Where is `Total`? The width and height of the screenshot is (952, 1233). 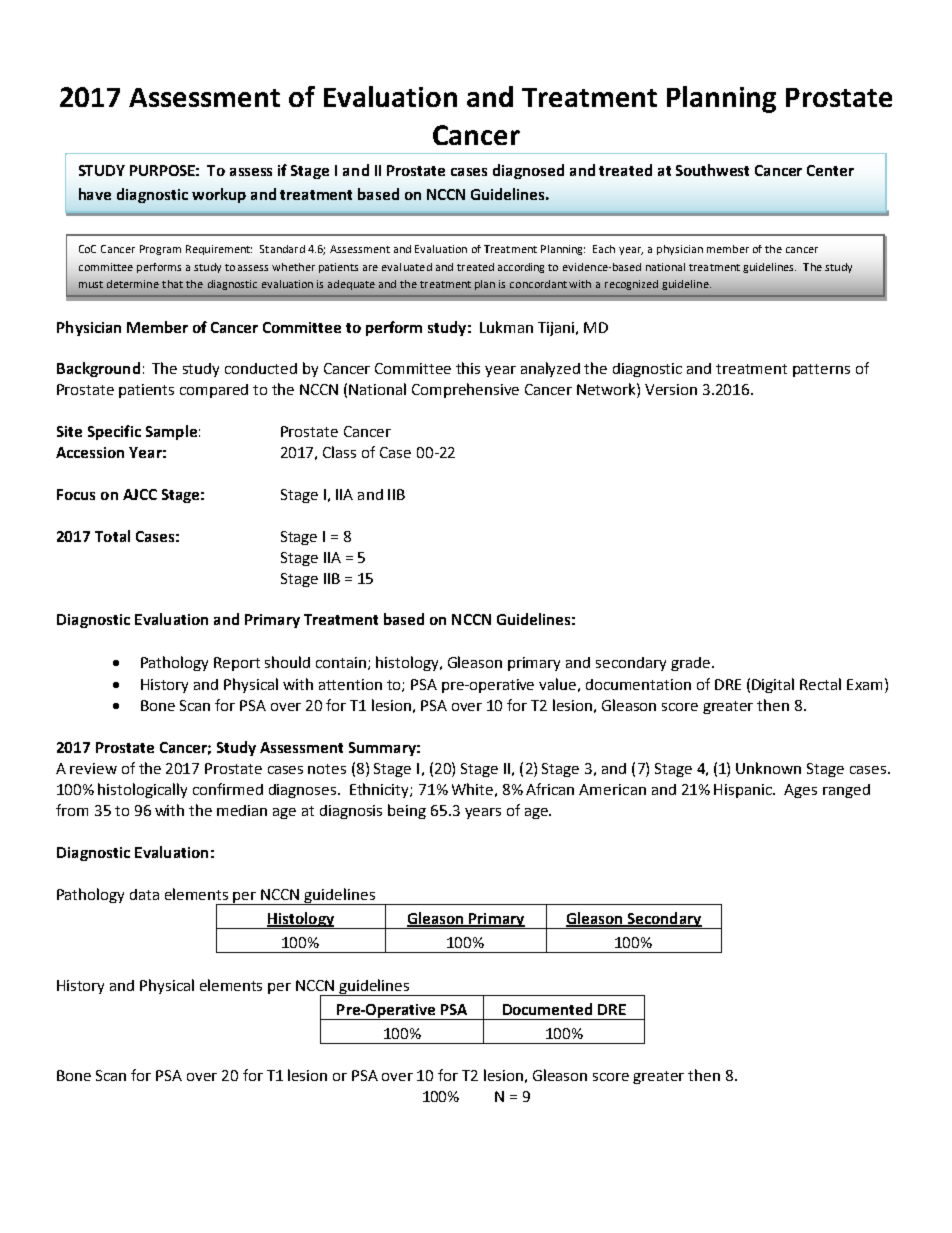
Total is located at coordinates (112, 536).
